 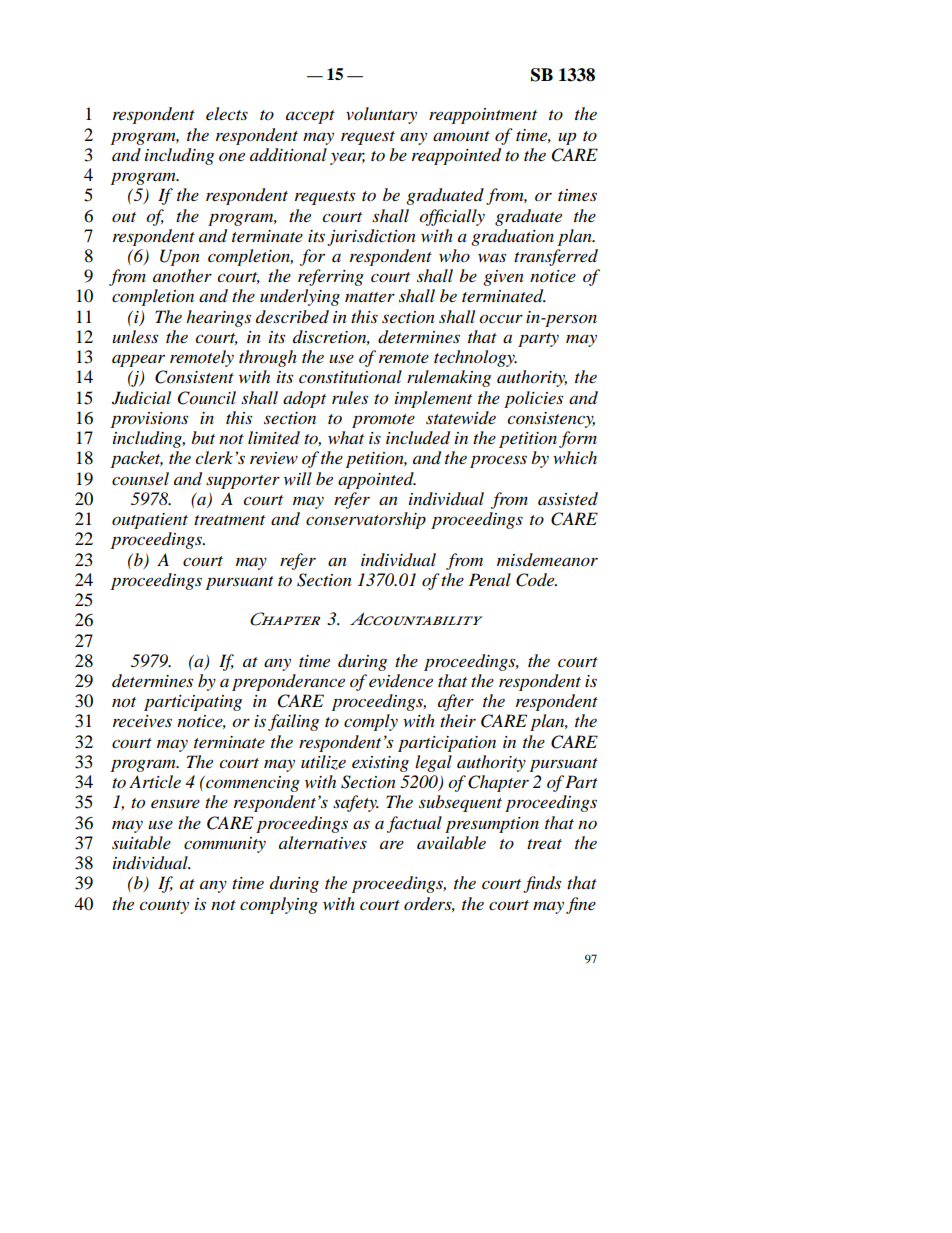 What do you see at coordinates (150, 521) in the screenshot?
I see `outpatient` at bounding box center [150, 521].
